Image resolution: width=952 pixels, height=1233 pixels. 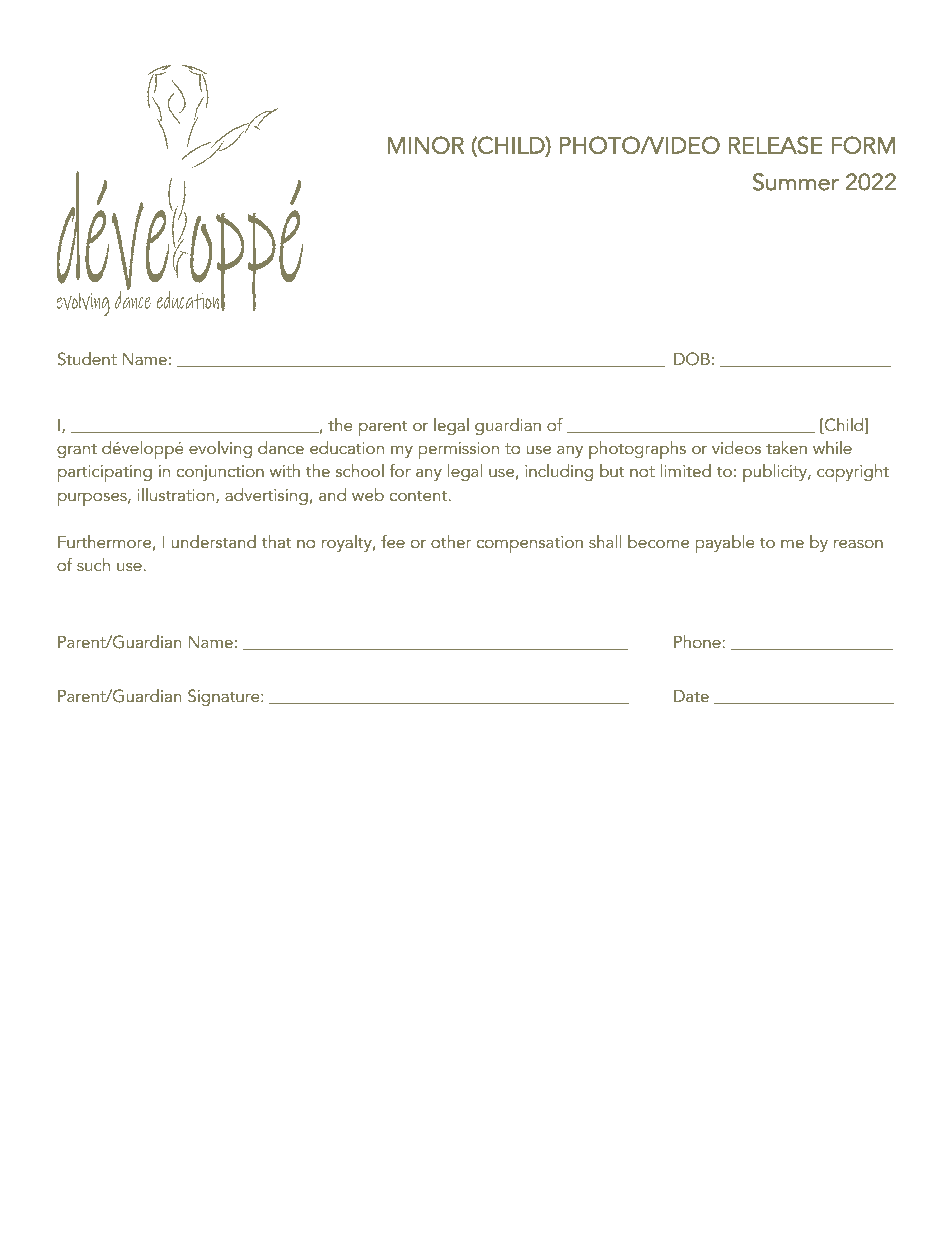 What do you see at coordinates (220, 449) in the document?
I see `evolving` at bounding box center [220, 449].
